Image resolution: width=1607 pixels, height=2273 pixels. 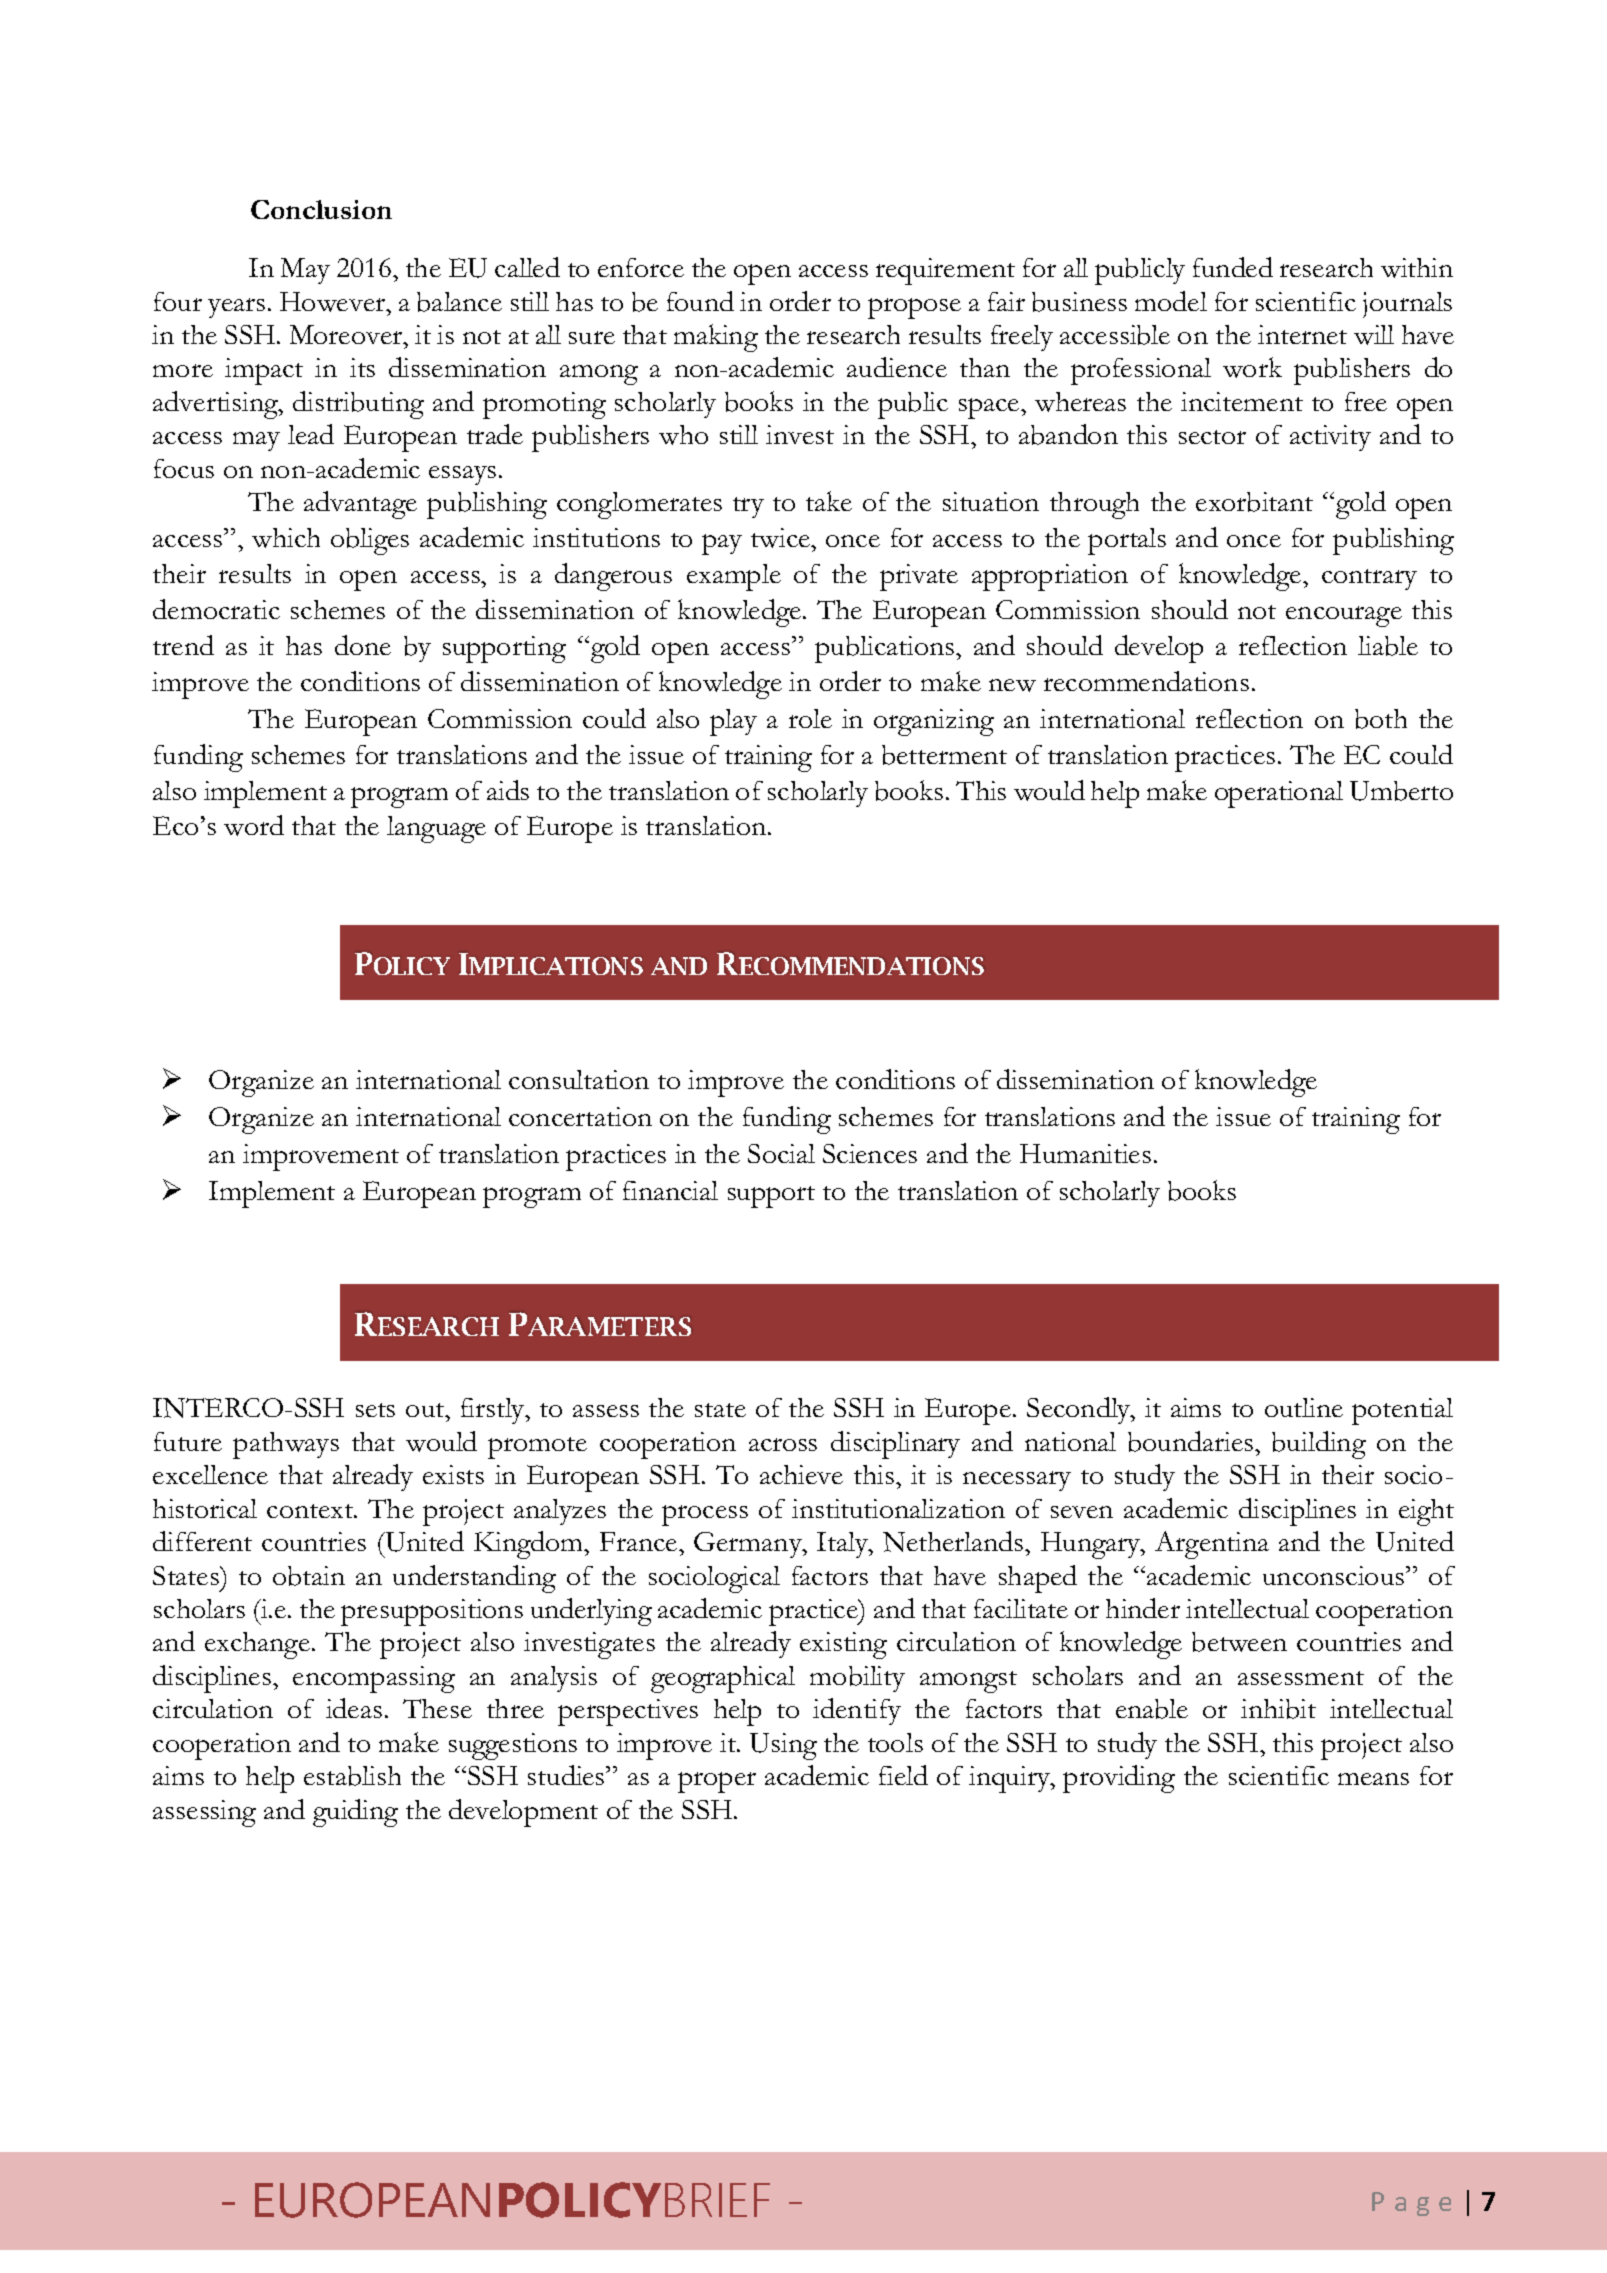 I want to click on inhibit, so click(x=1278, y=1709).
